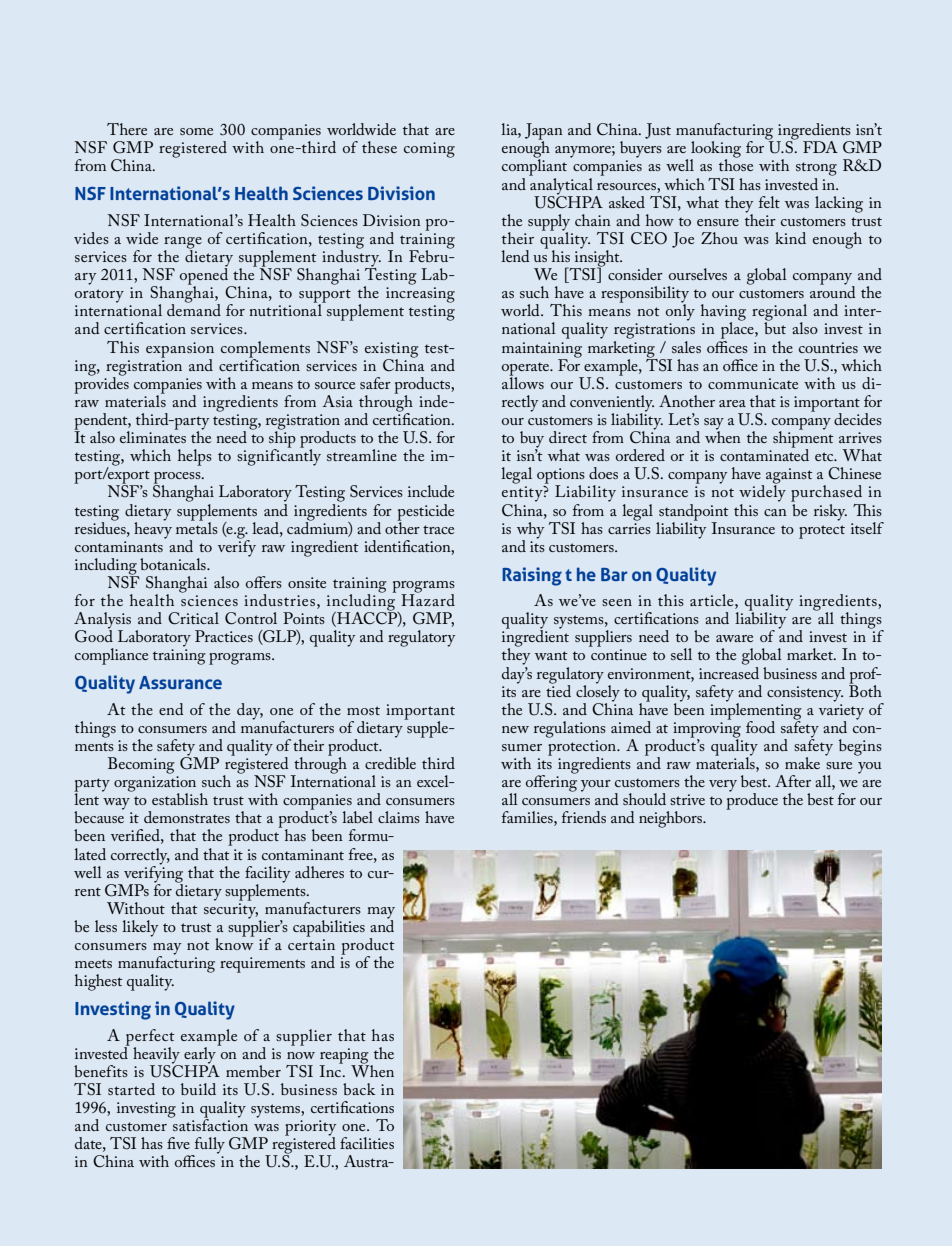 The image size is (952, 1246). Describe the element at coordinates (209, 1124) in the screenshot. I see `satisfaction` at that location.
